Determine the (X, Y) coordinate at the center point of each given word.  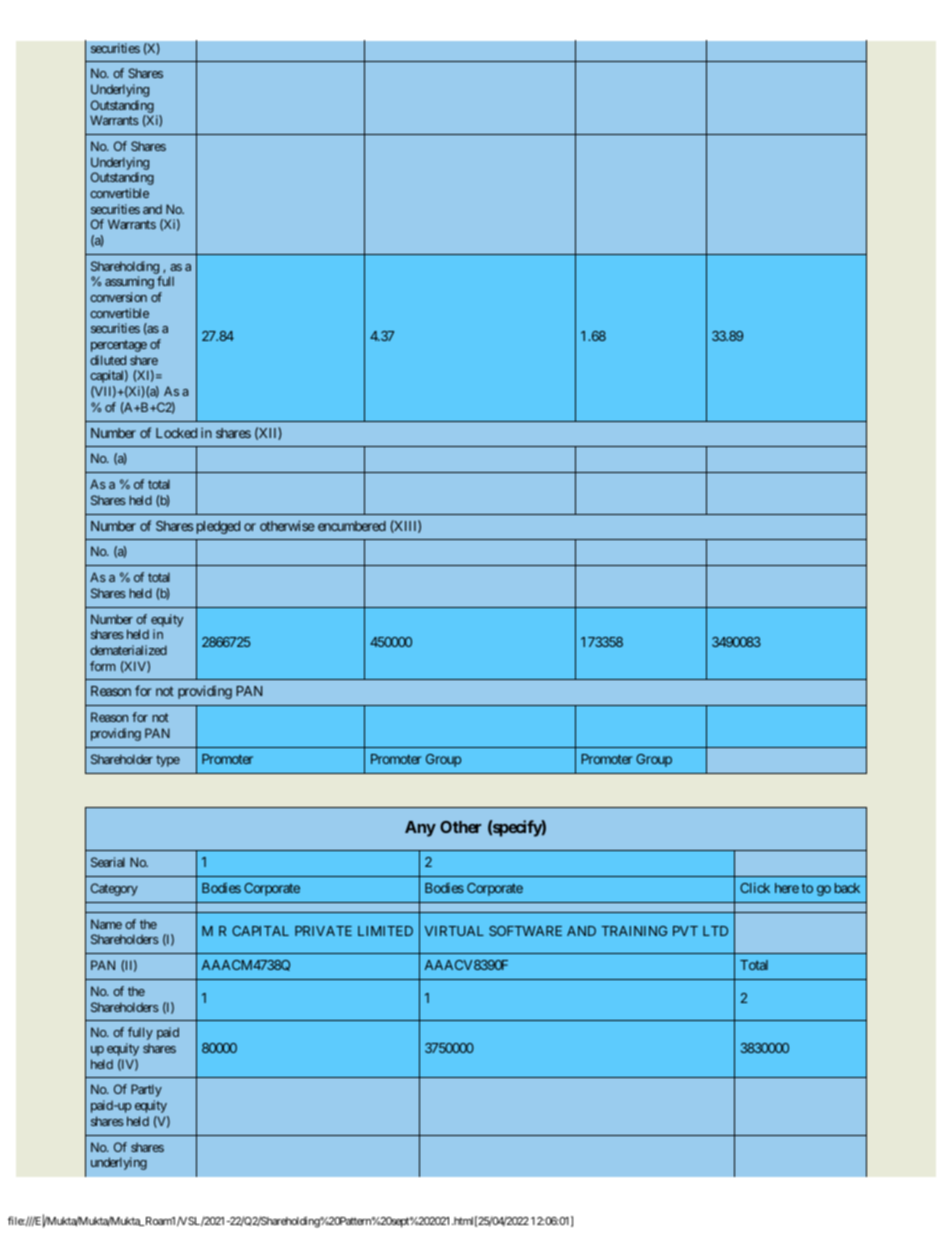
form (103, 666)
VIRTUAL (454, 931)
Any (420, 829)
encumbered (352, 526)
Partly (146, 1090)
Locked (176, 433)
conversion (118, 297)
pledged (218, 527)
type (168, 761)
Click (755, 888)
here (787, 888)
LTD (715, 931)
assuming (129, 282)
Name (106, 924)
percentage (119, 346)
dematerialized (128, 650)
